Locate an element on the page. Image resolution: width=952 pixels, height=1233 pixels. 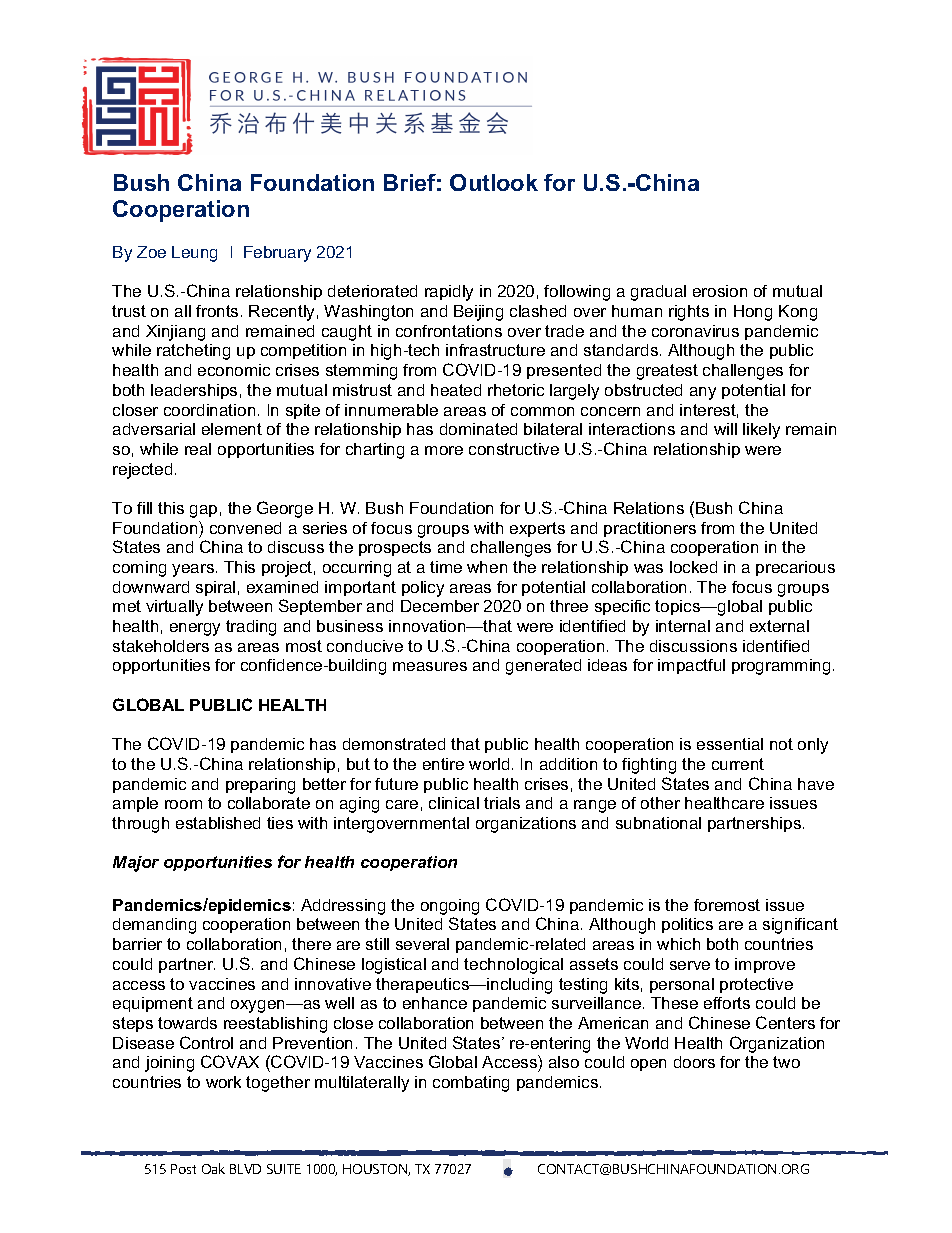
Oak is located at coordinates (213, 1168).
